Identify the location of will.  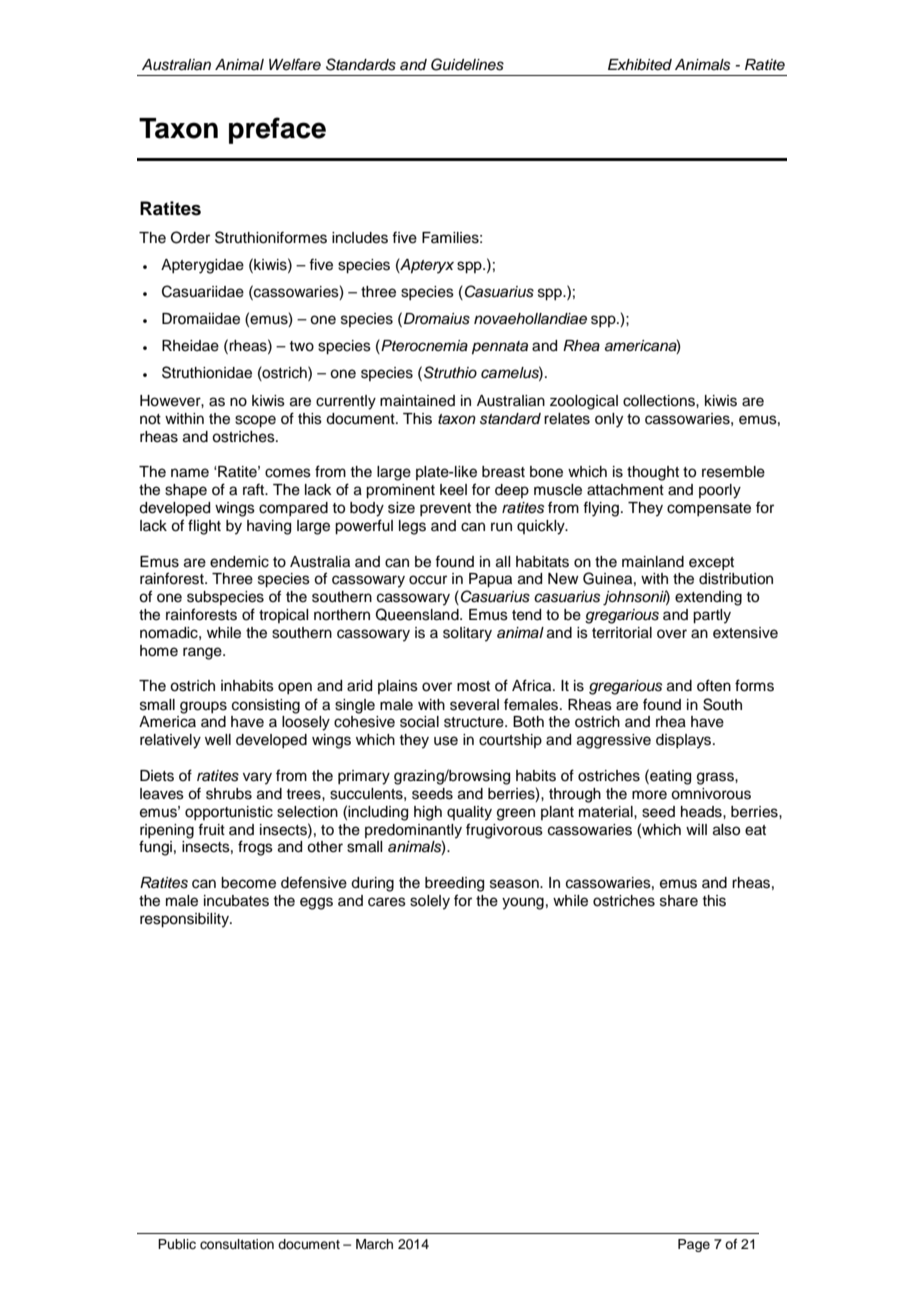
(696, 829).
